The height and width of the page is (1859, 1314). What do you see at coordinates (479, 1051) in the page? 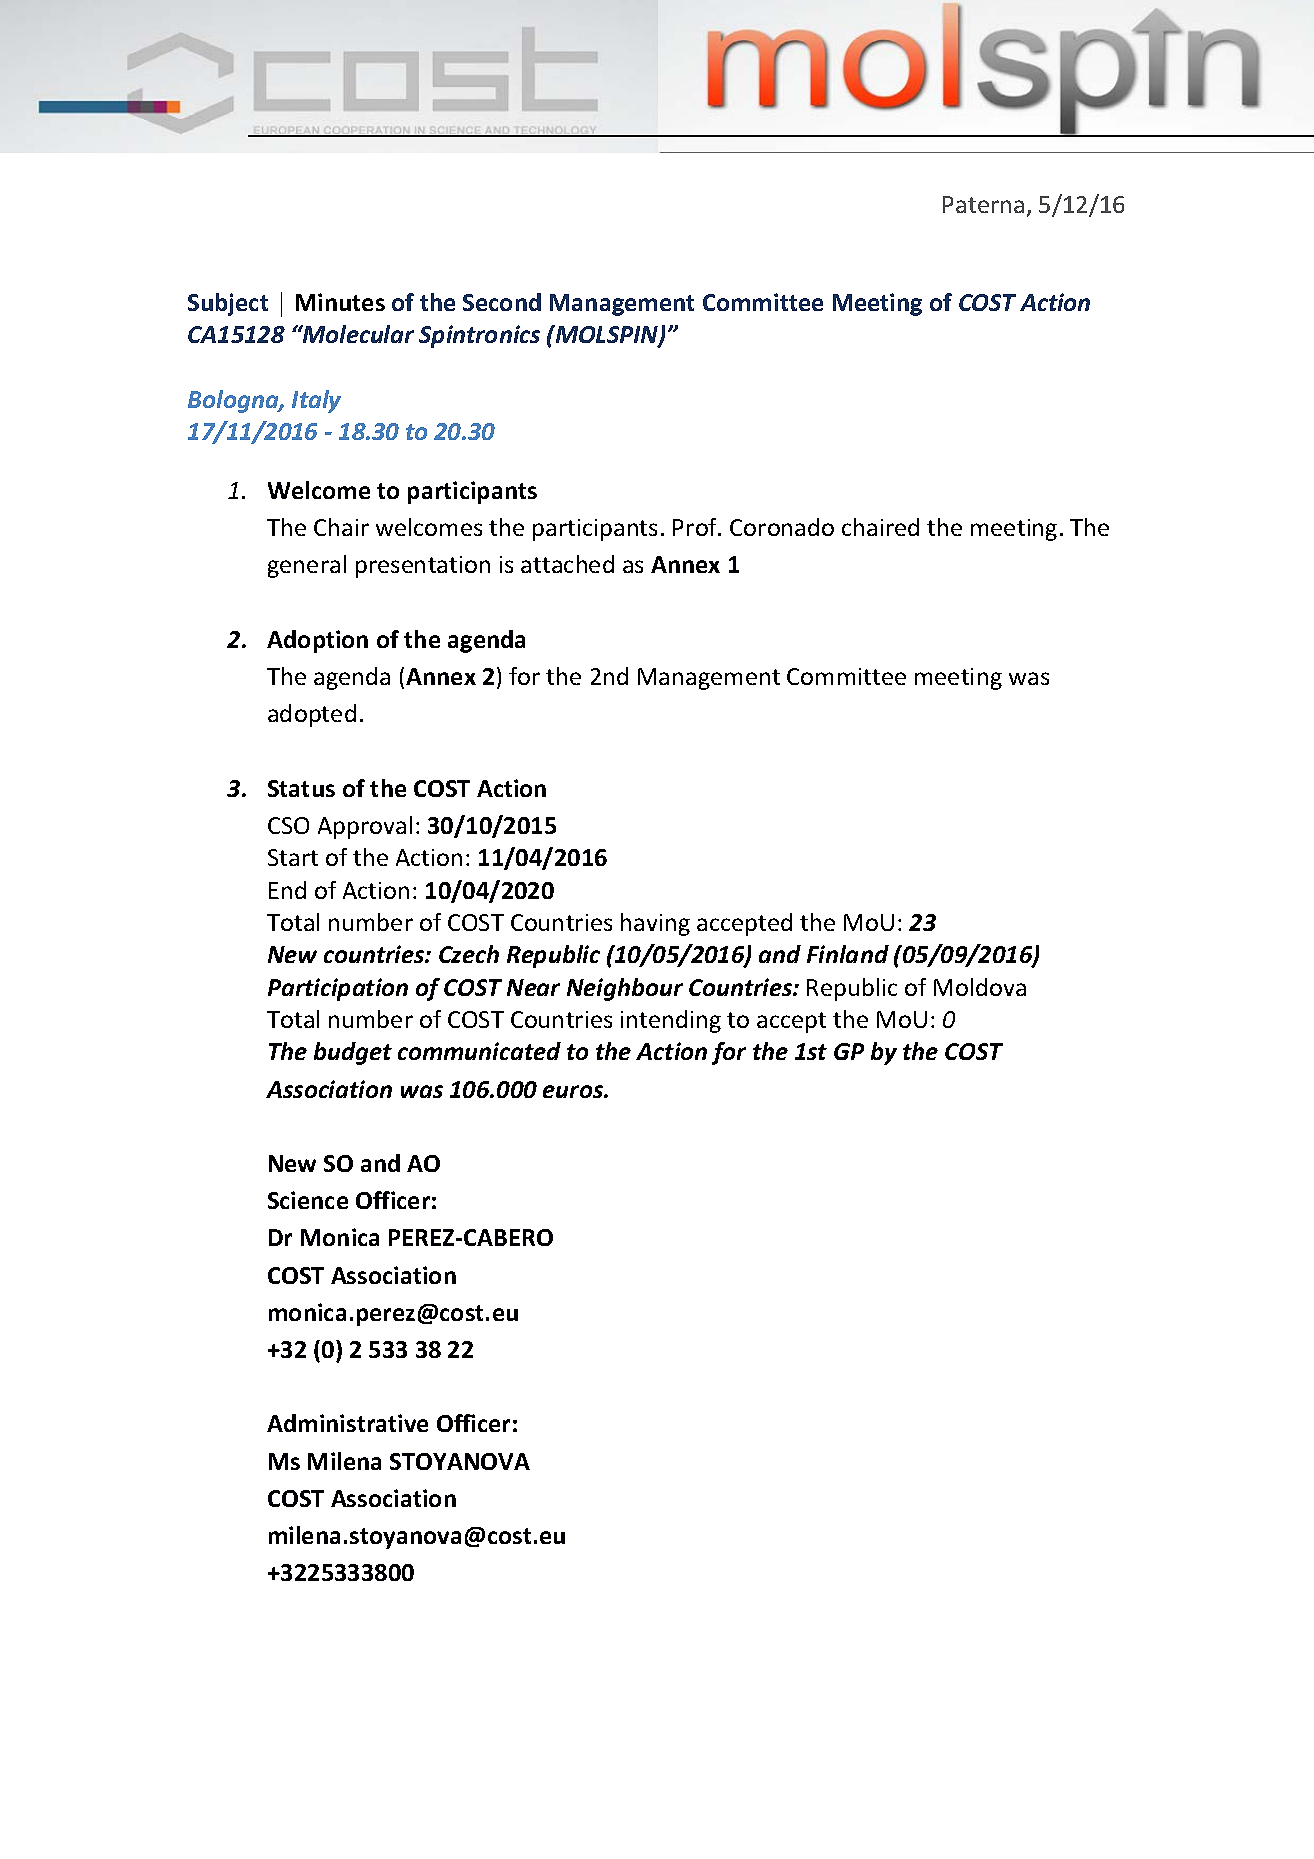
I see `communicated` at bounding box center [479, 1051].
